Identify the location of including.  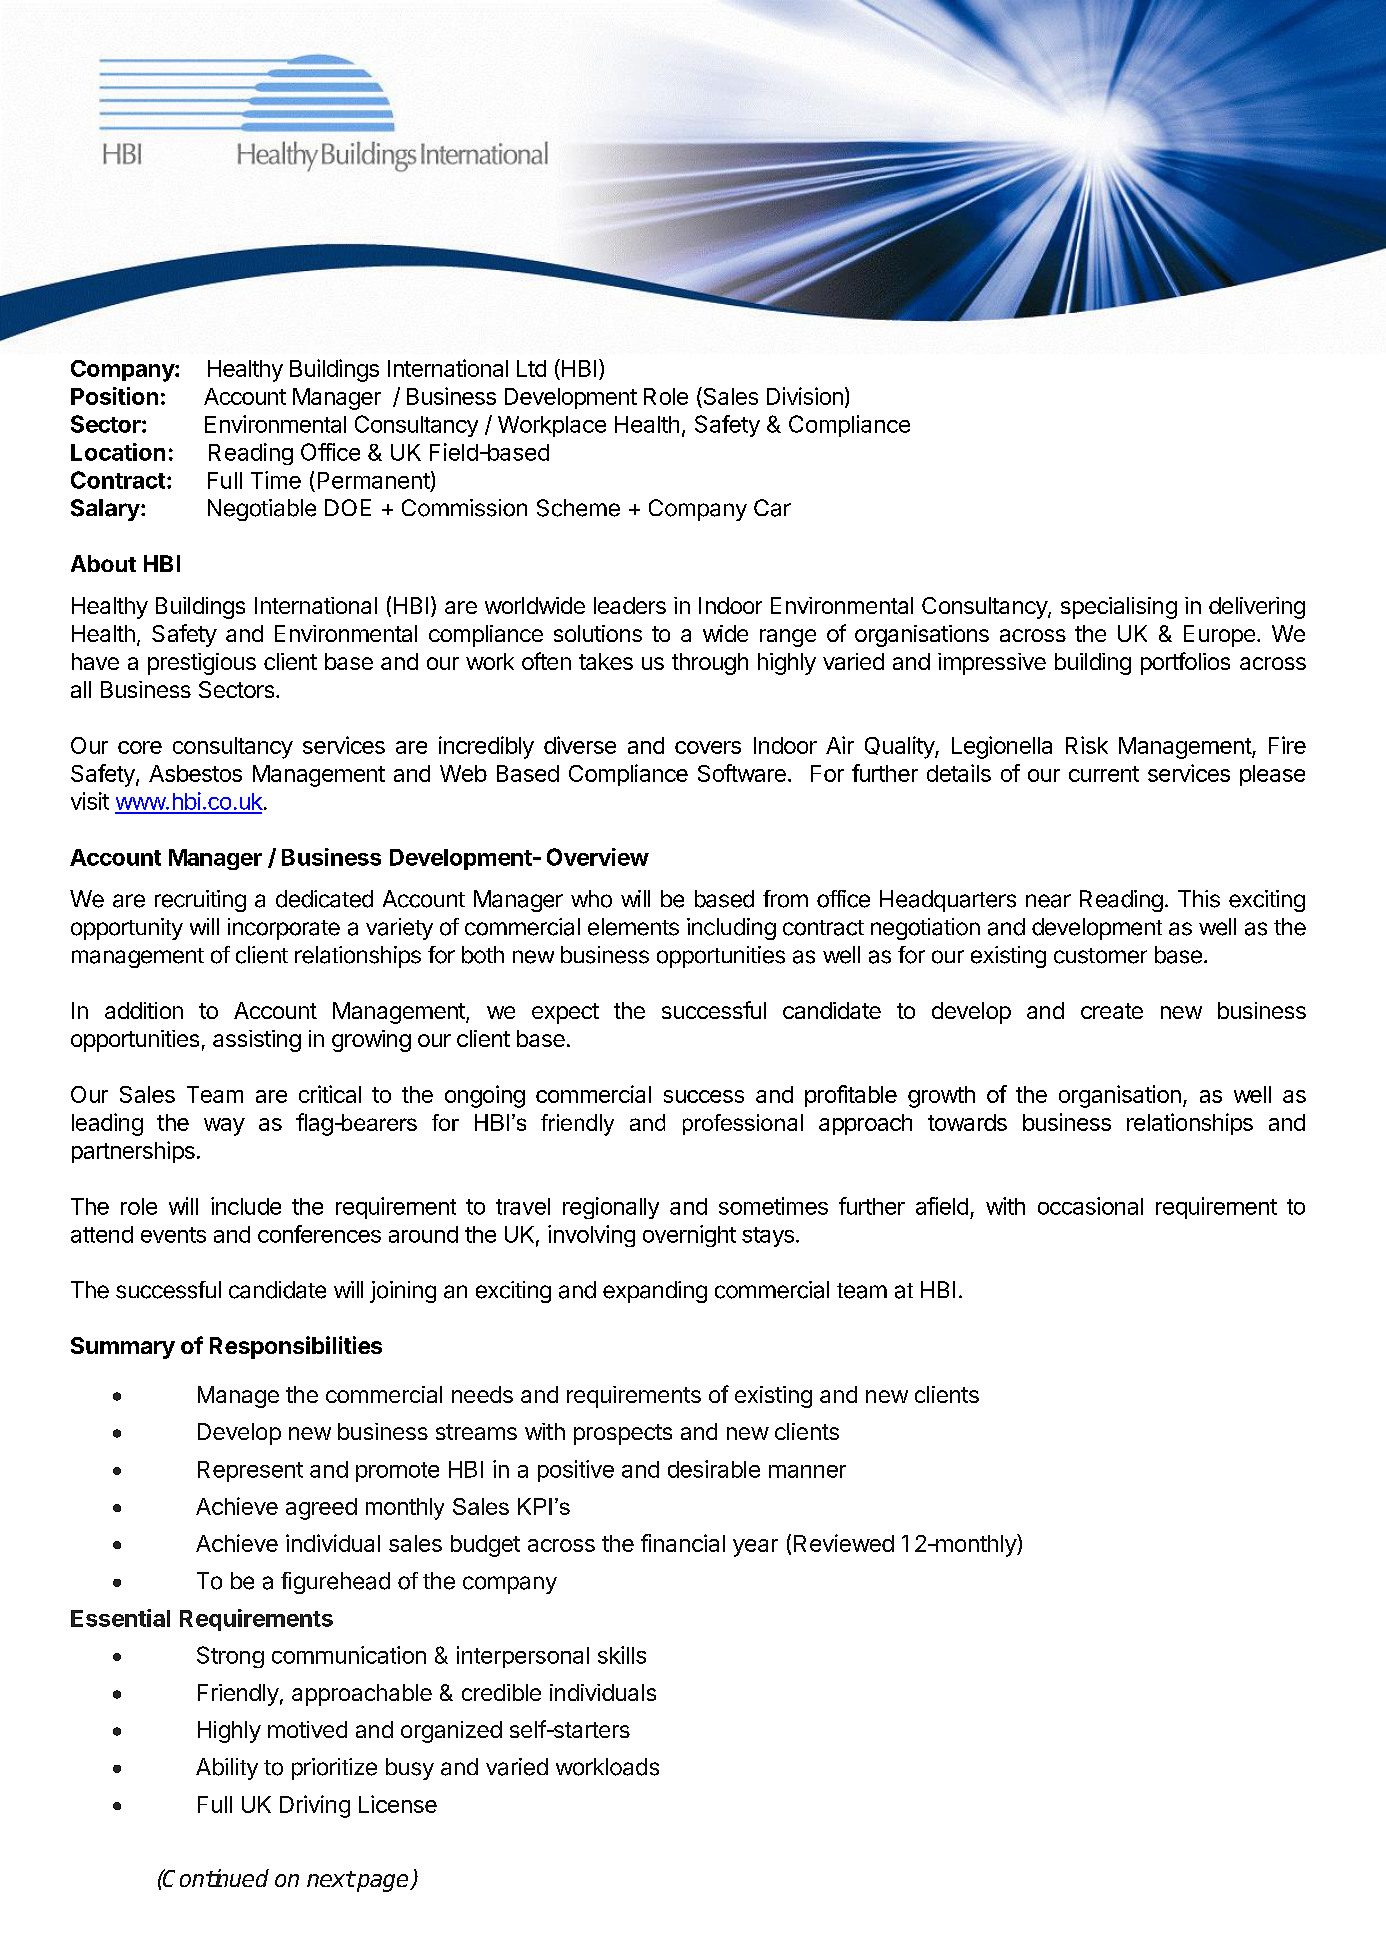
(731, 929).
